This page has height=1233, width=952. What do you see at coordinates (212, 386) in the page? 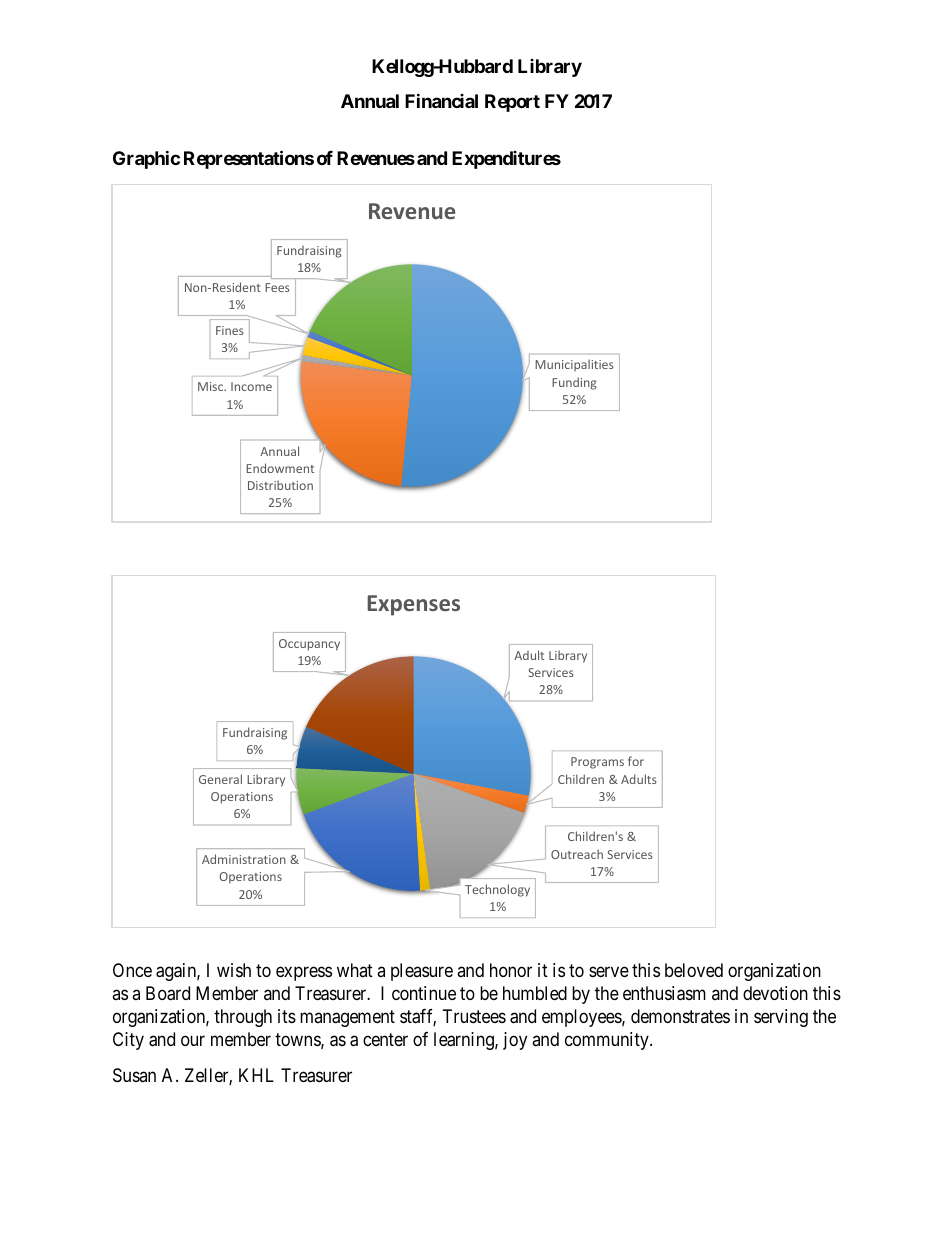
I see `Misc` at bounding box center [212, 386].
